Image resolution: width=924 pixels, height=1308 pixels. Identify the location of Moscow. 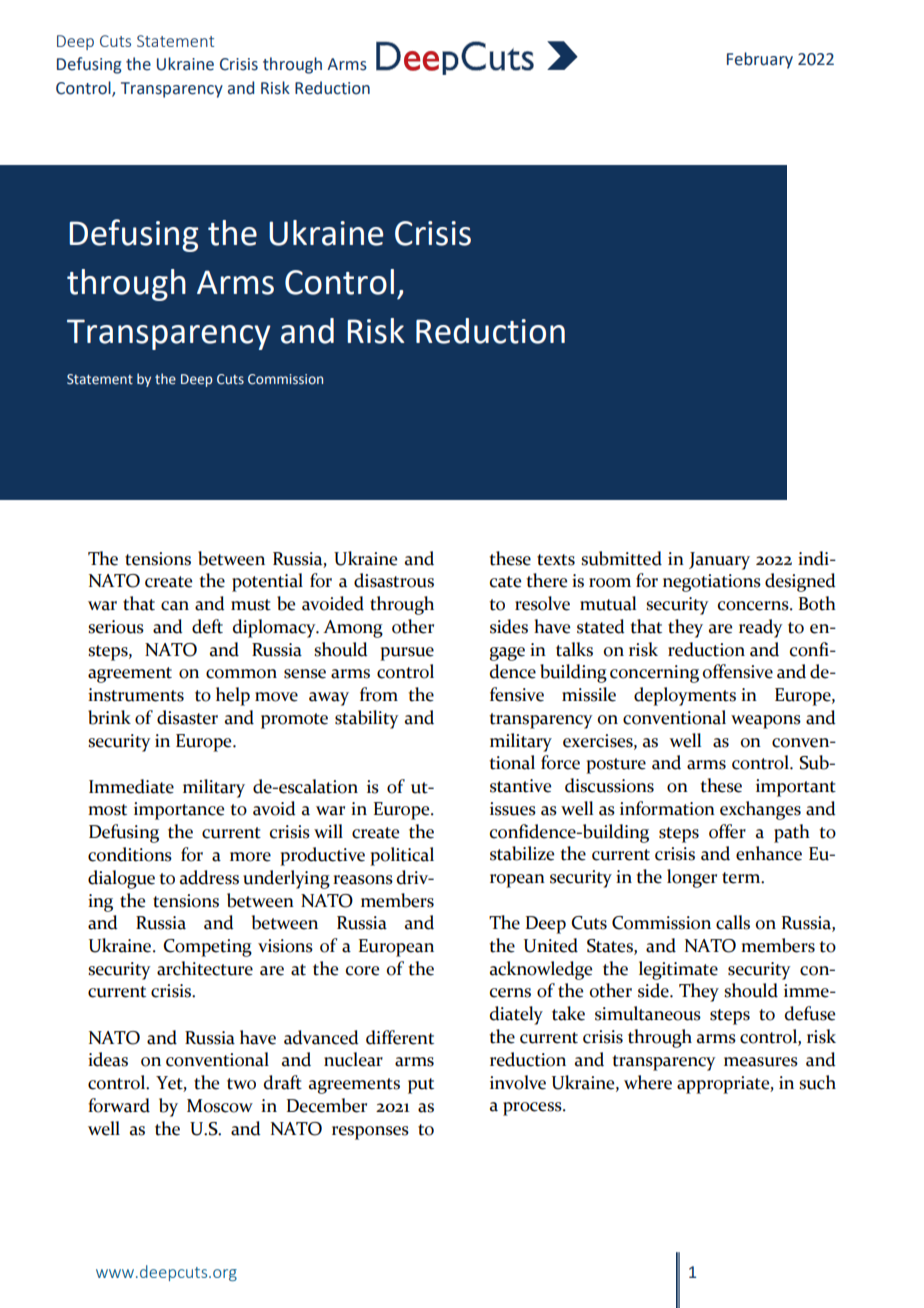
(220, 1106).
